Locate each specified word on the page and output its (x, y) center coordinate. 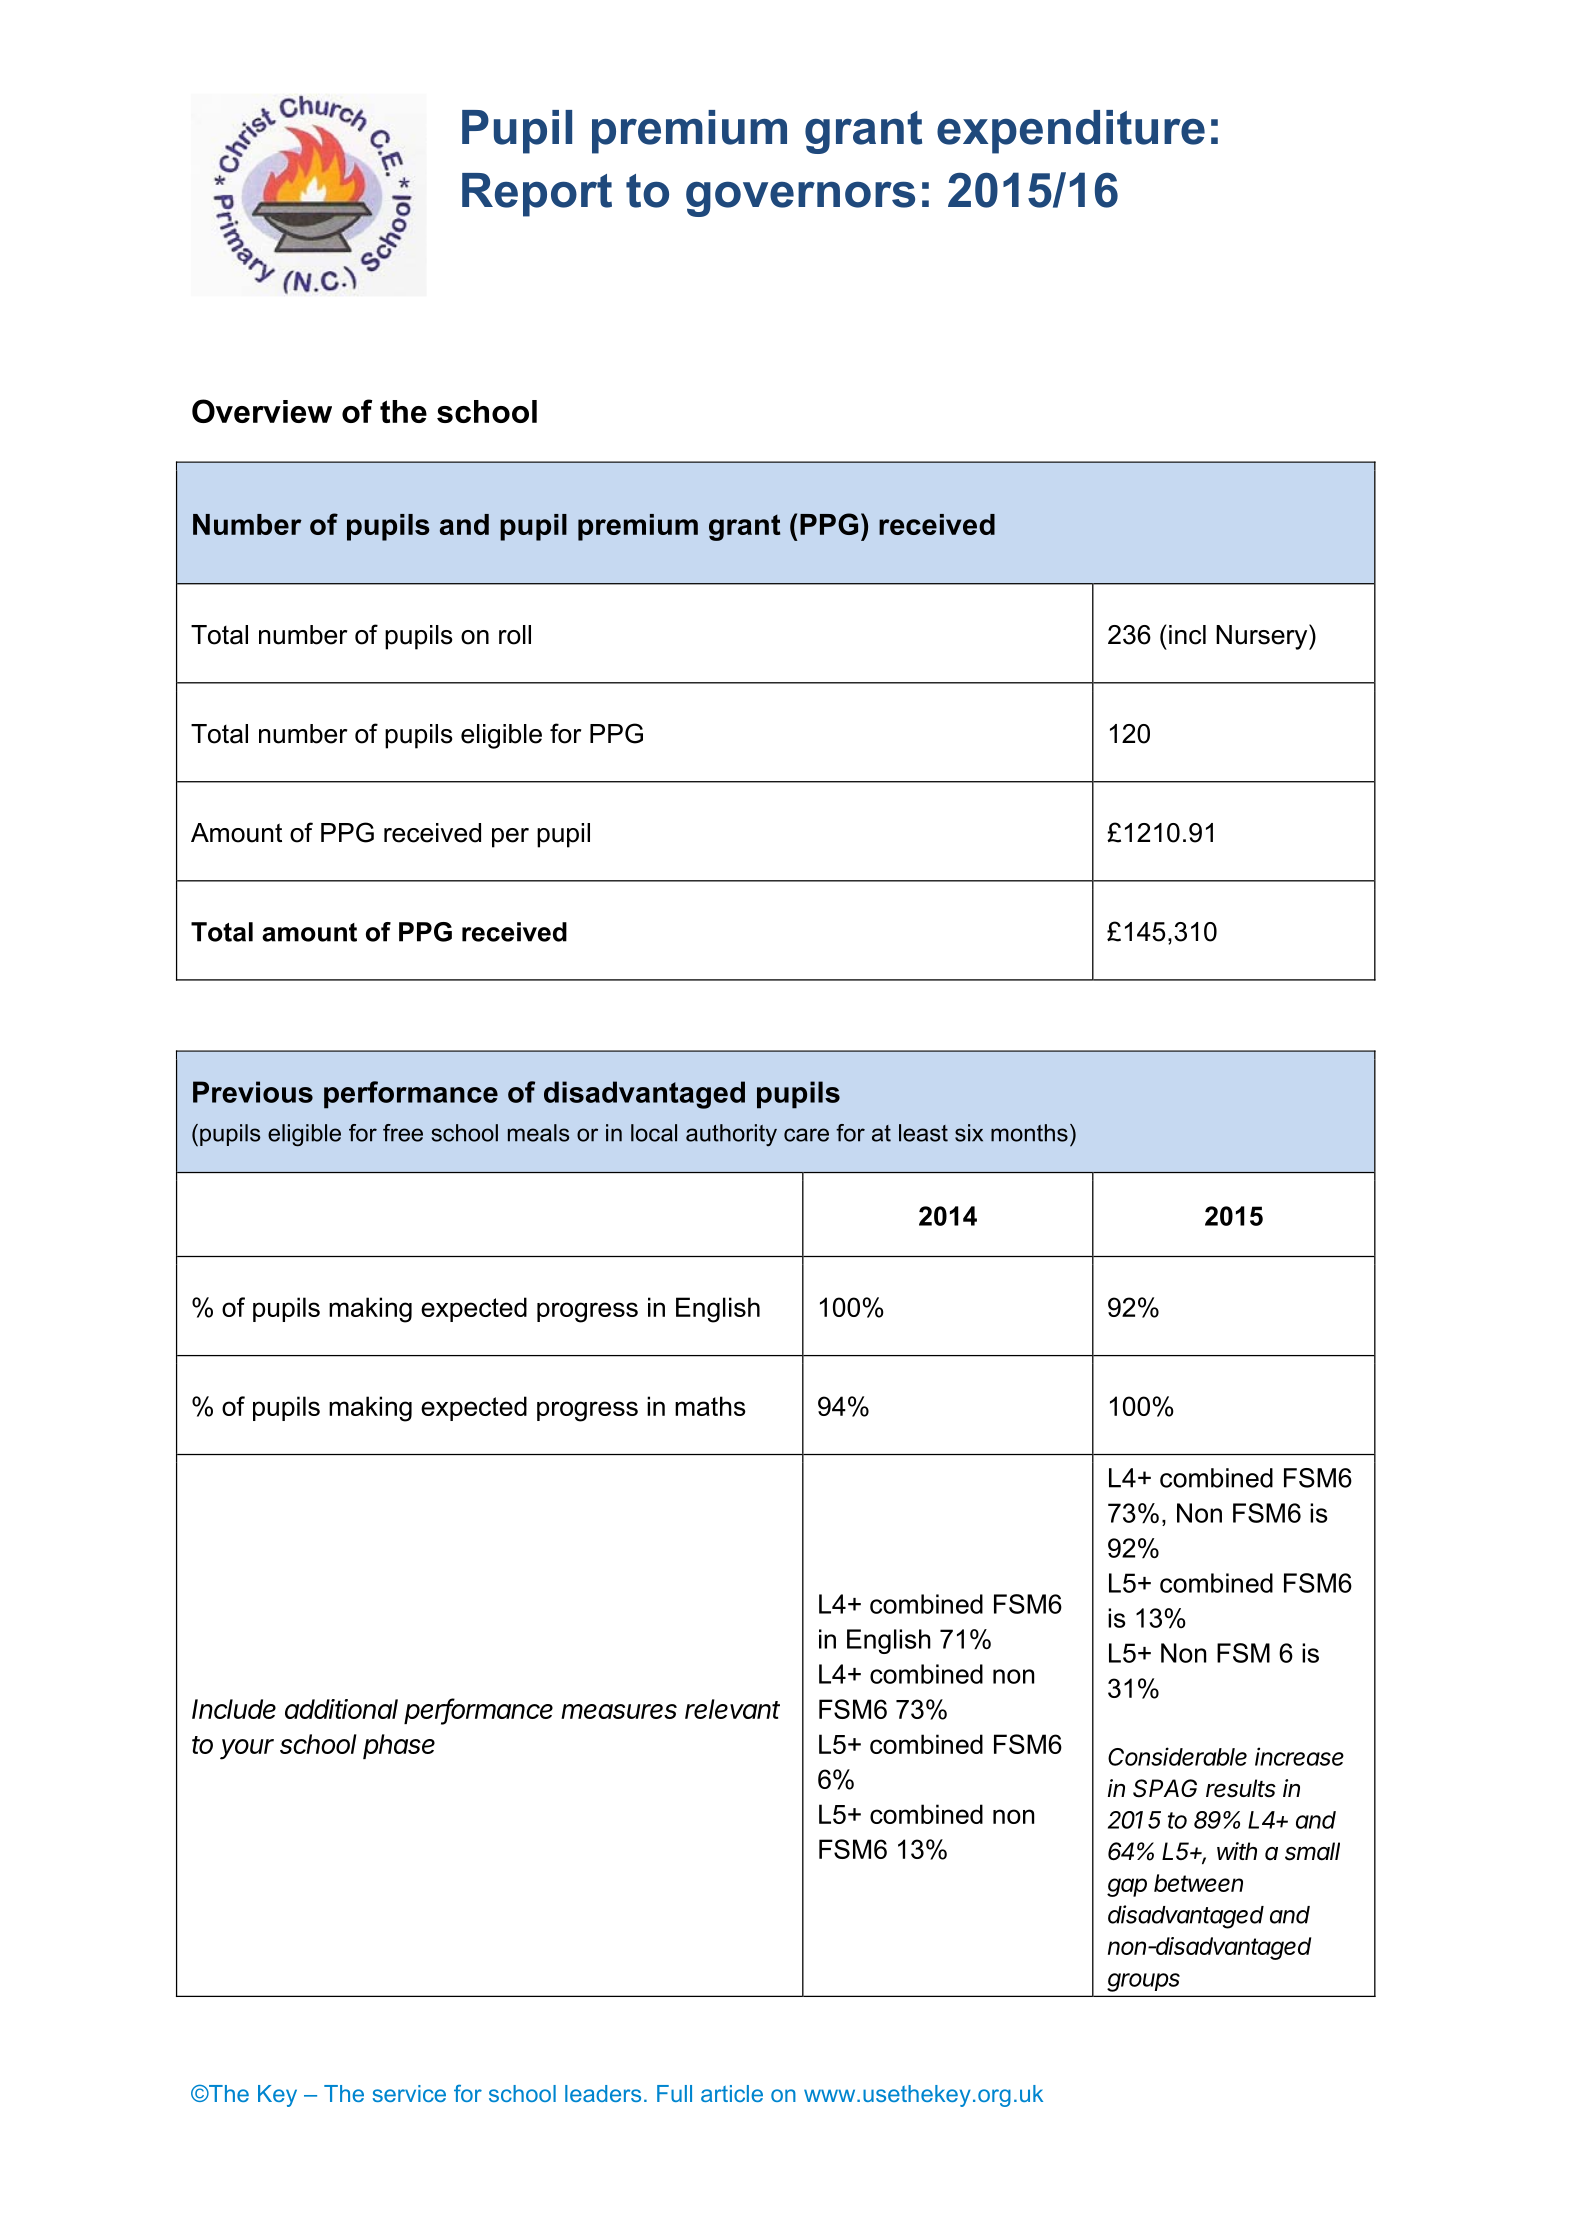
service (409, 2093)
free (403, 1133)
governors (800, 199)
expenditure (1071, 132)
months (1029, 1133)
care (806, 1135)
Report (537, 195)
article (732, 2093)
